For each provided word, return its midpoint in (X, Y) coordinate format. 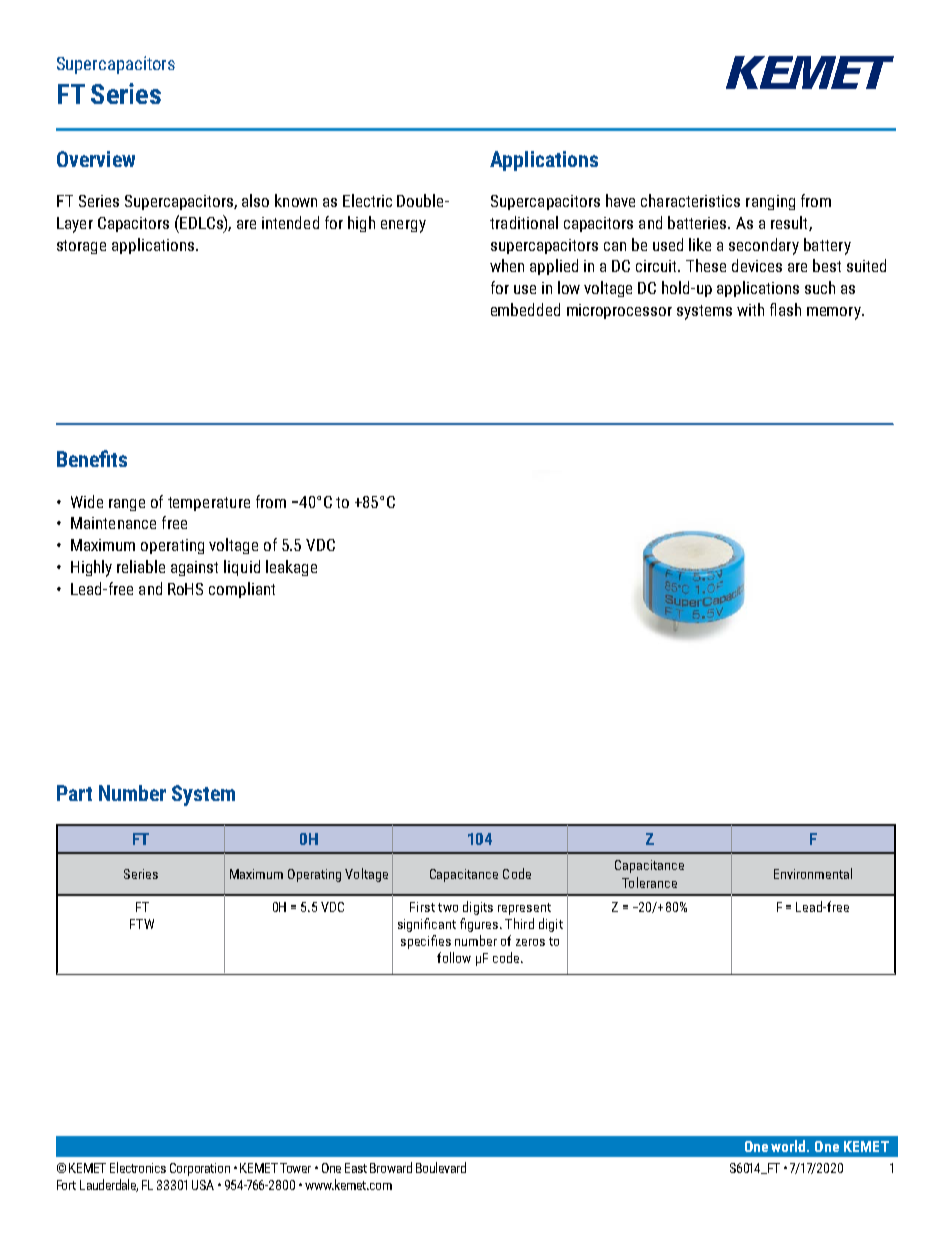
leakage (291, 568)
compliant (242, 590)
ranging (770, 202)
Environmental (813, 873)
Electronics (138, 1167)
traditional (524, 222)
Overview (96, 159)
